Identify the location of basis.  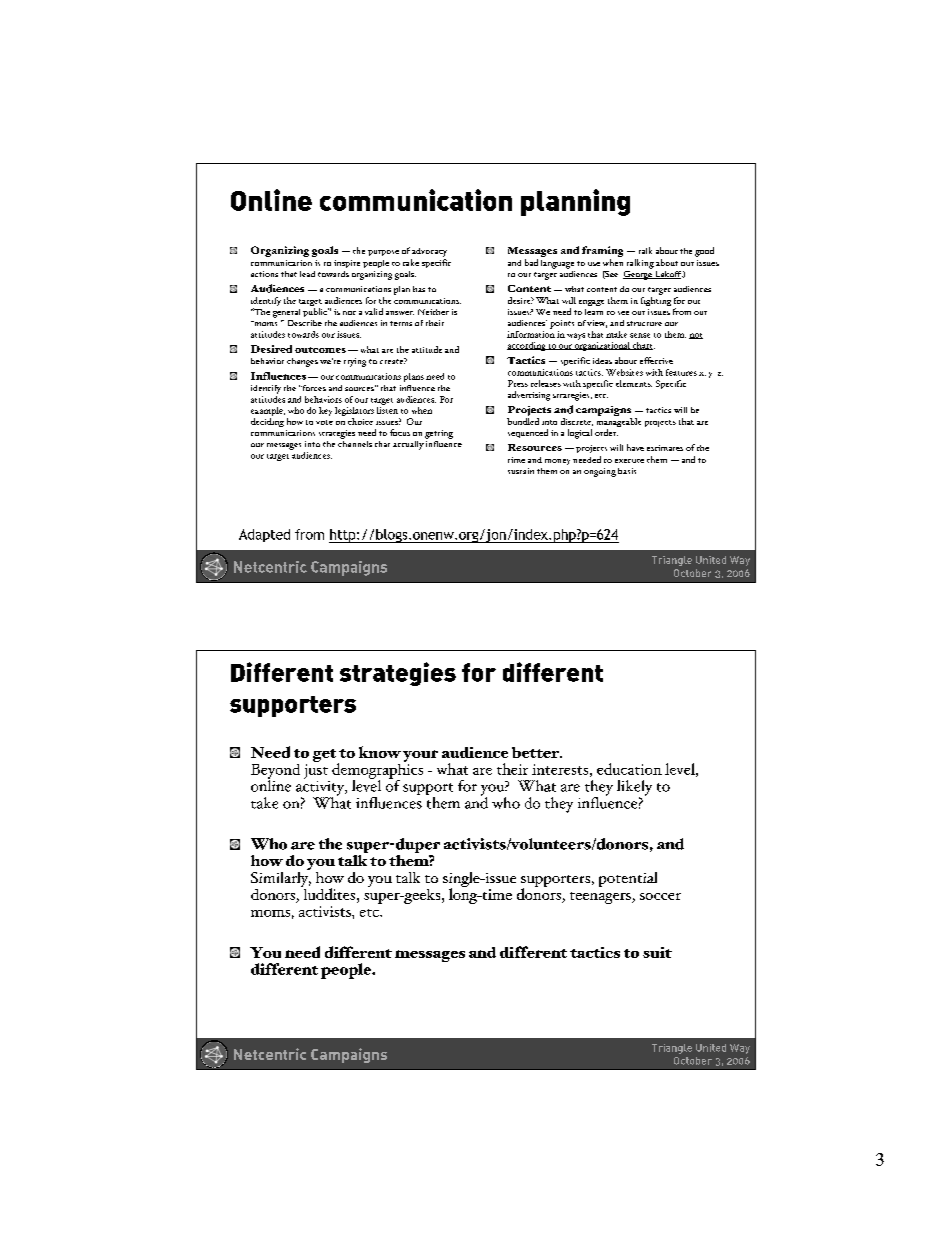
(627, 471).
